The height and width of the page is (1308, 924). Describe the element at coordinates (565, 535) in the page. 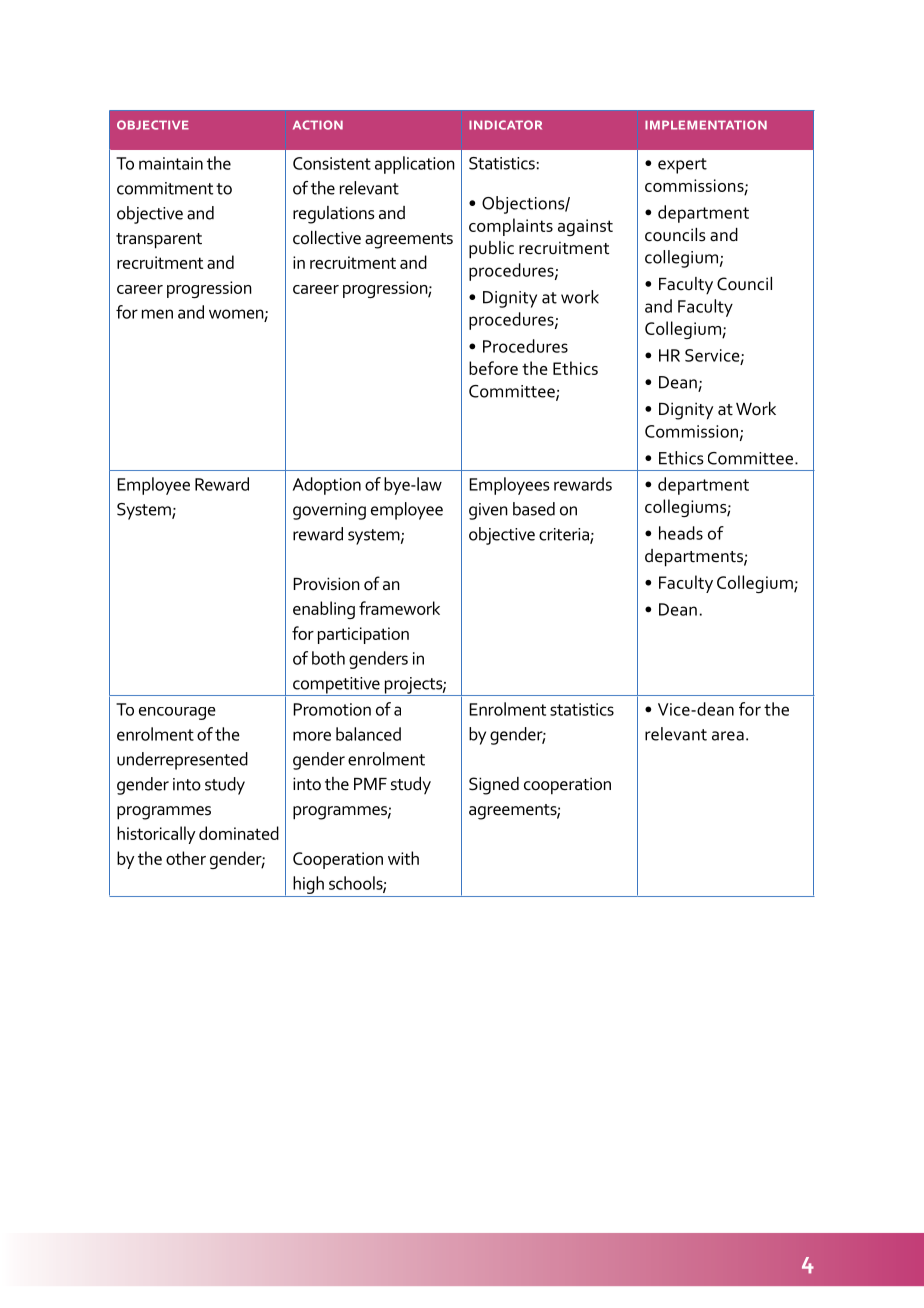

I see `criteria` at that location.
